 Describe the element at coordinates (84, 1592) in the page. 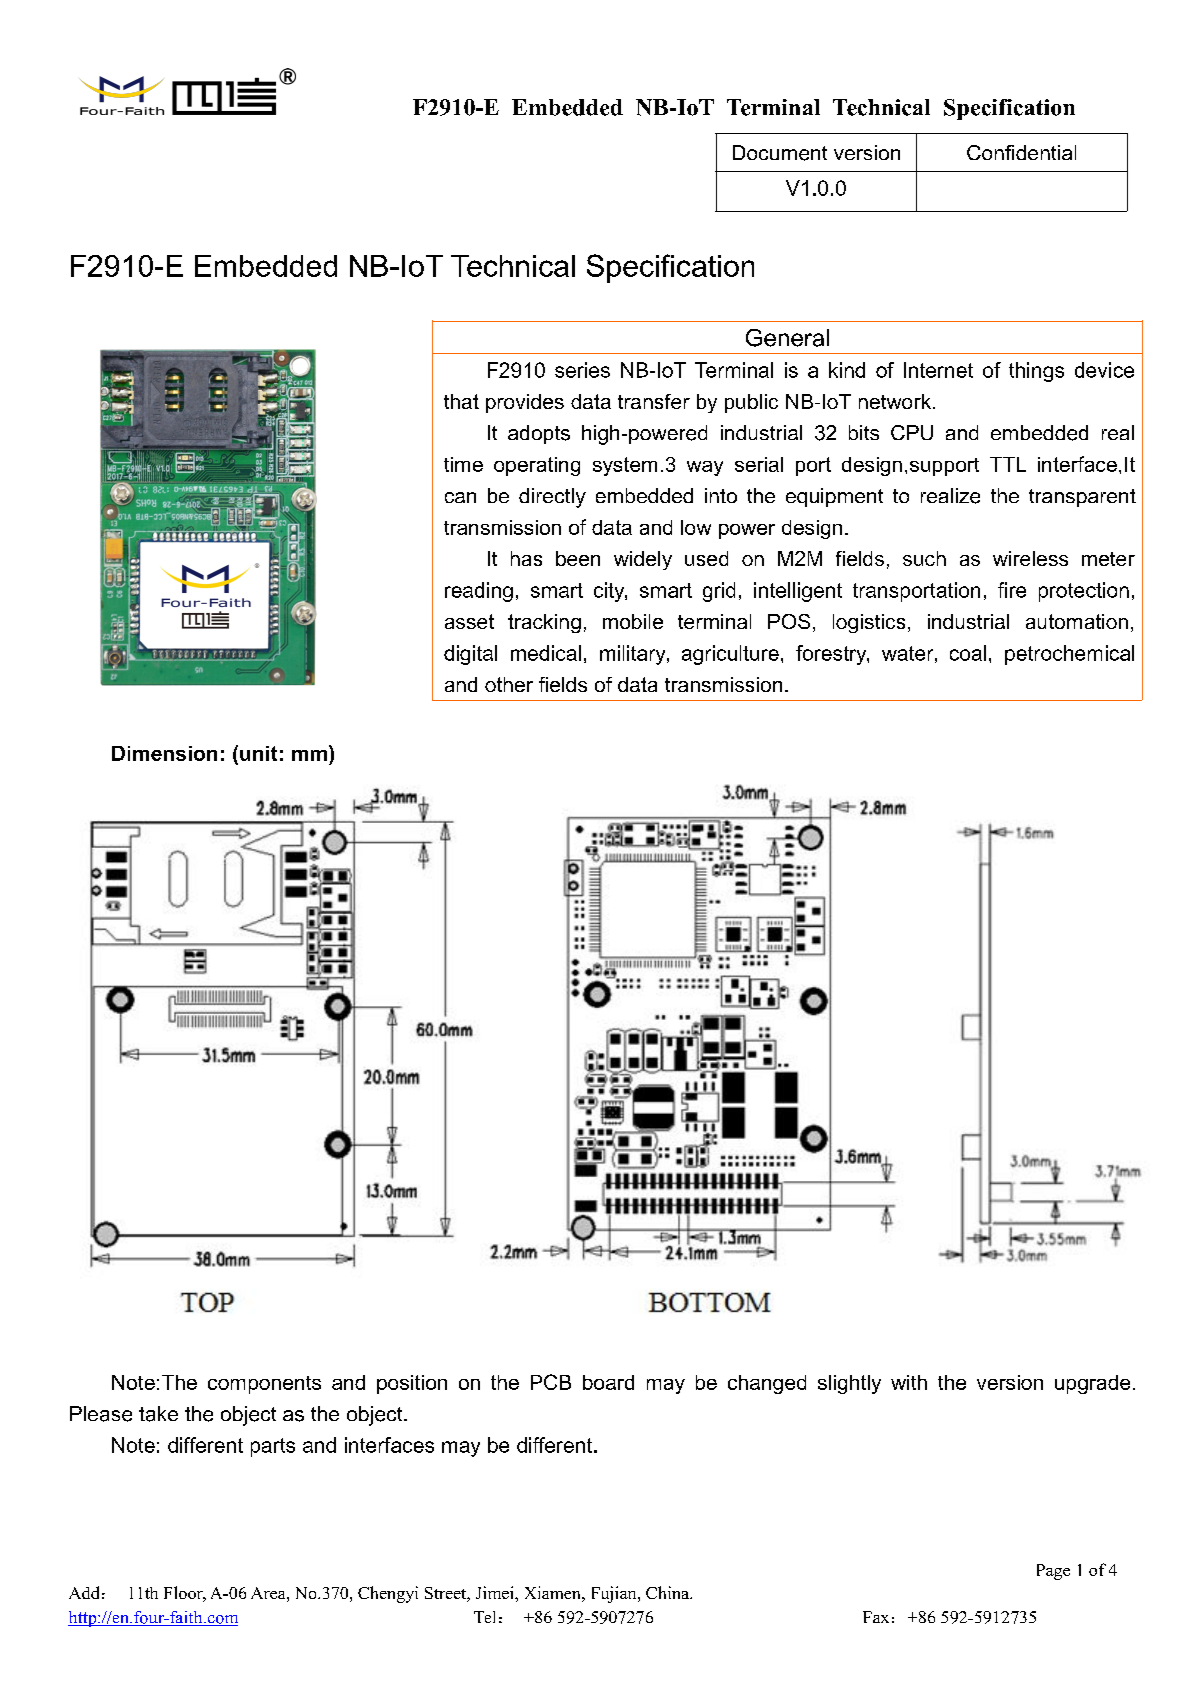

I see `Add` at that location.
